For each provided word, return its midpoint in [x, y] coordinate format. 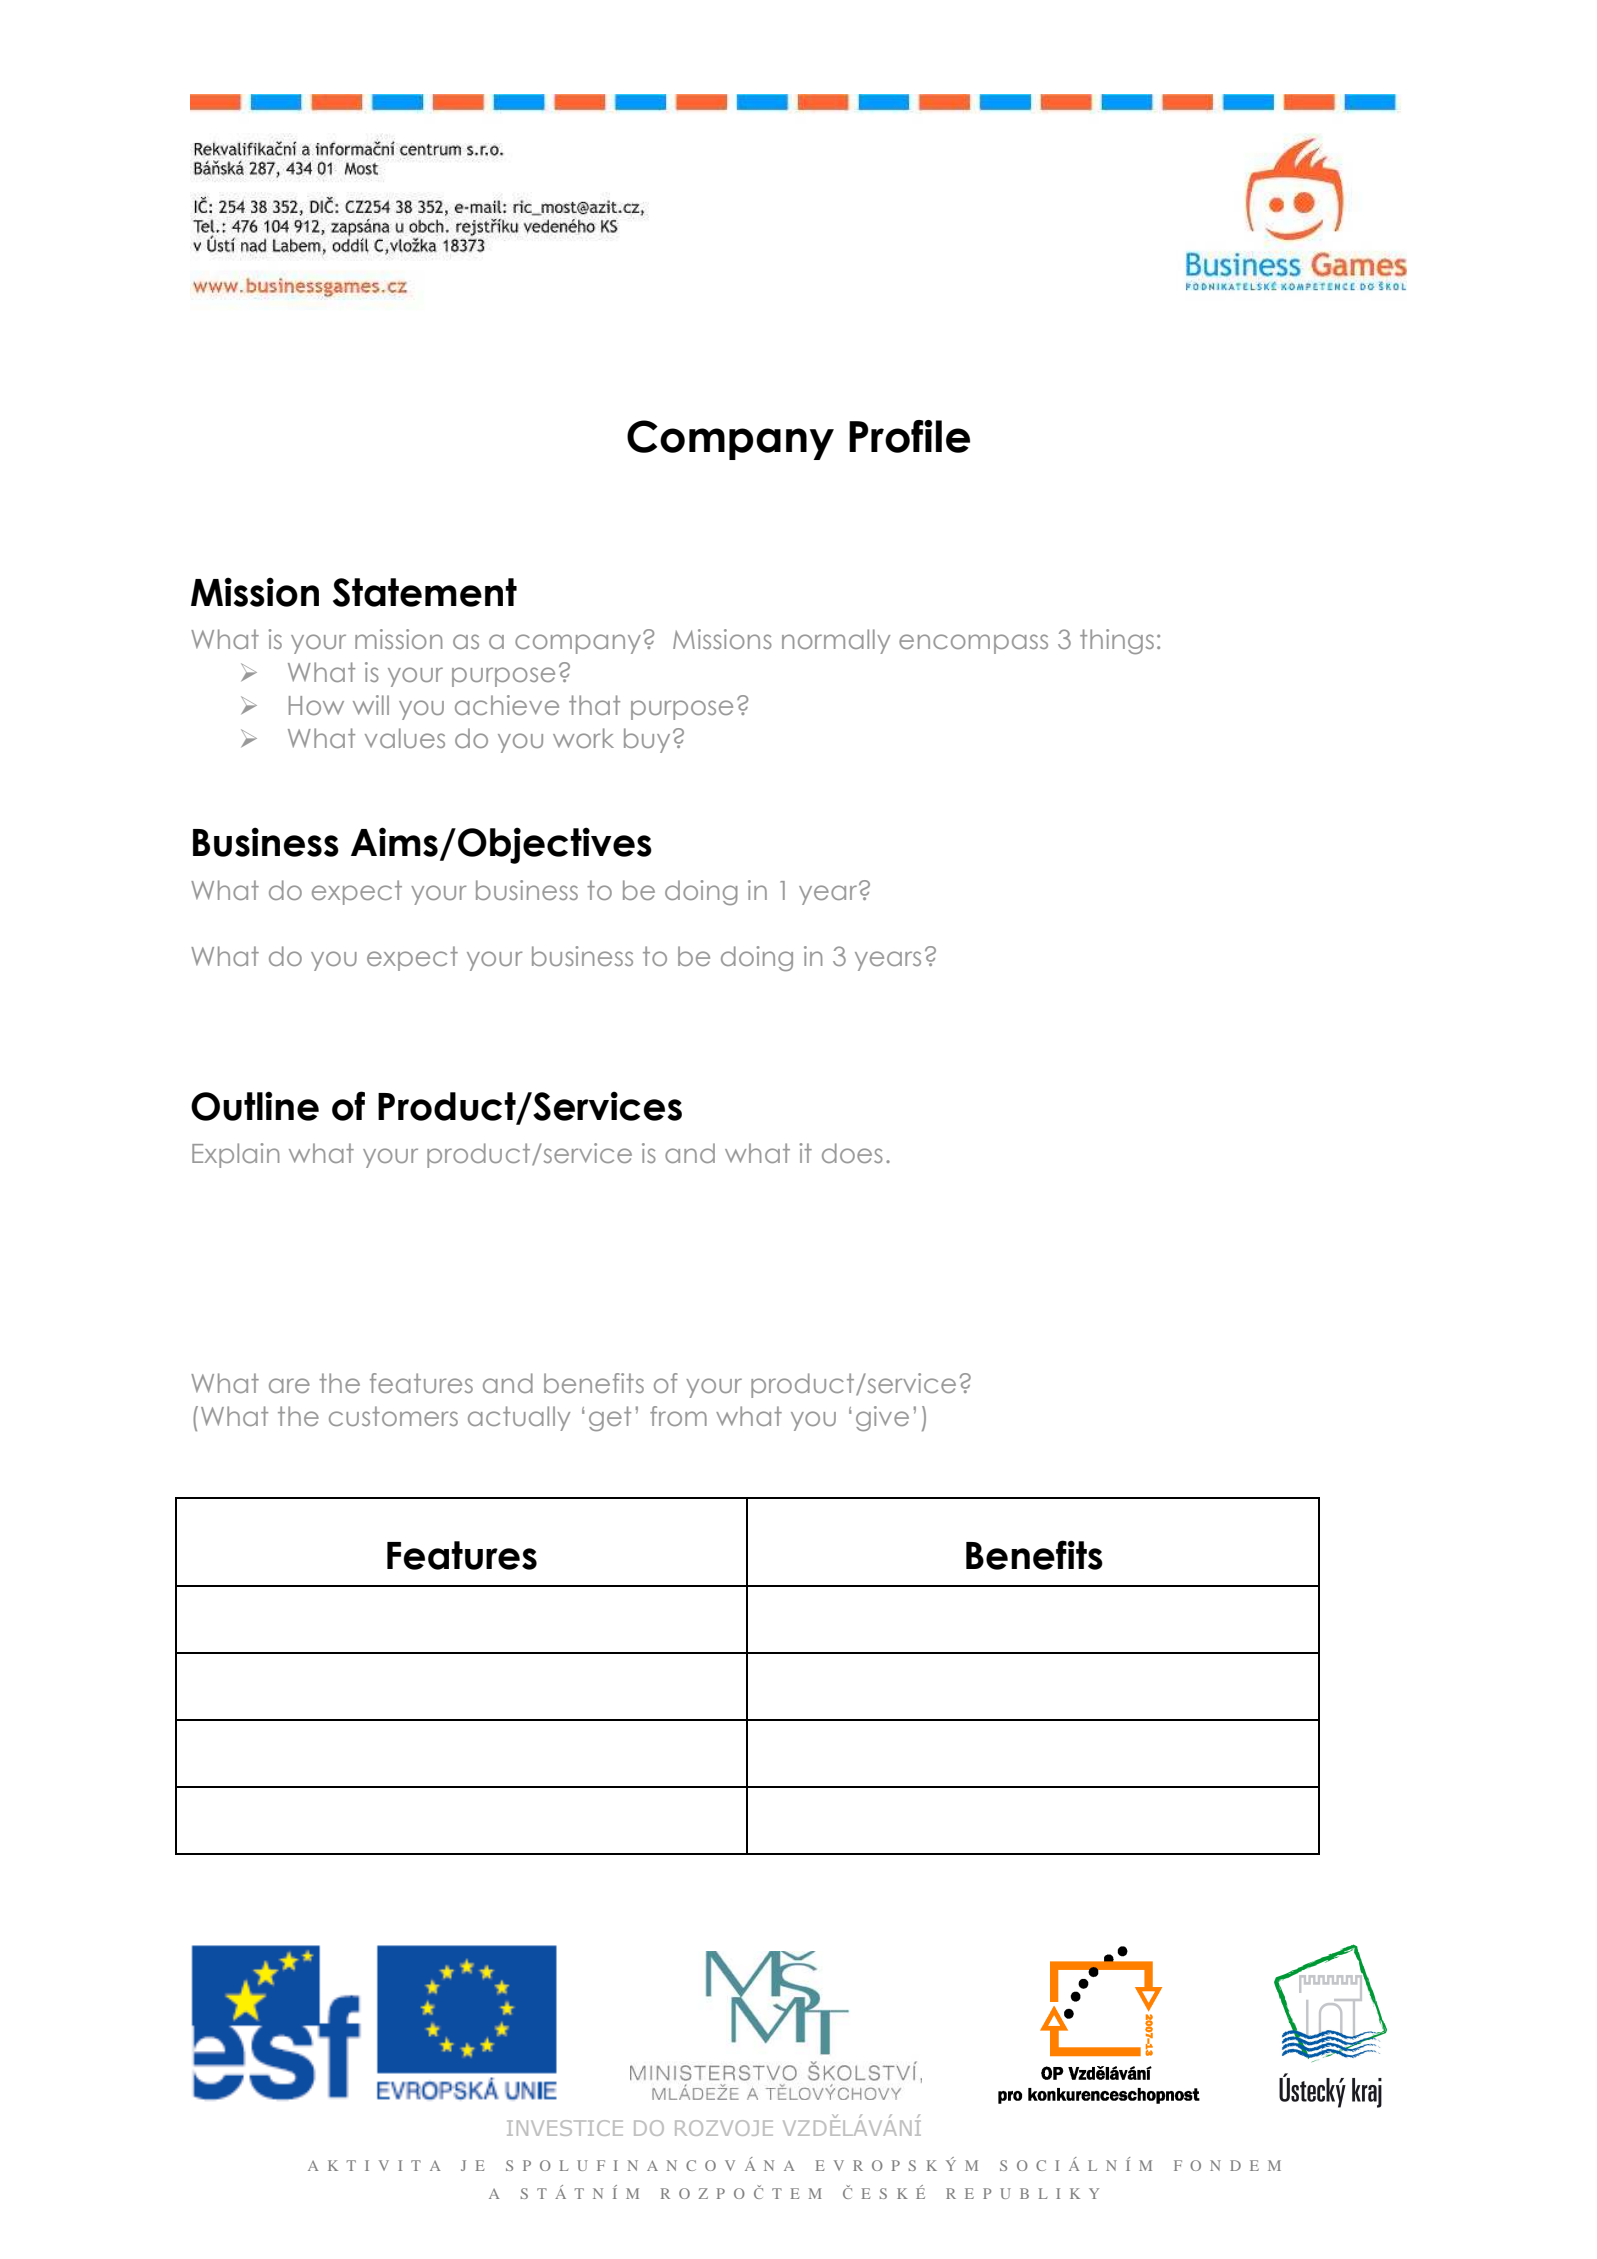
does [852, 1153]
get [610, 1418]
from [678, 1416]
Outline [255, 1106]
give [882, 1418]
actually [519, 1418]
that [594, 705]
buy [647, 740]
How [316, 705]
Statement [425, 592]
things [1117, 641]
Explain [235, 1155]
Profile [909, 436]
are [289, 1385]
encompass [973, 644]
